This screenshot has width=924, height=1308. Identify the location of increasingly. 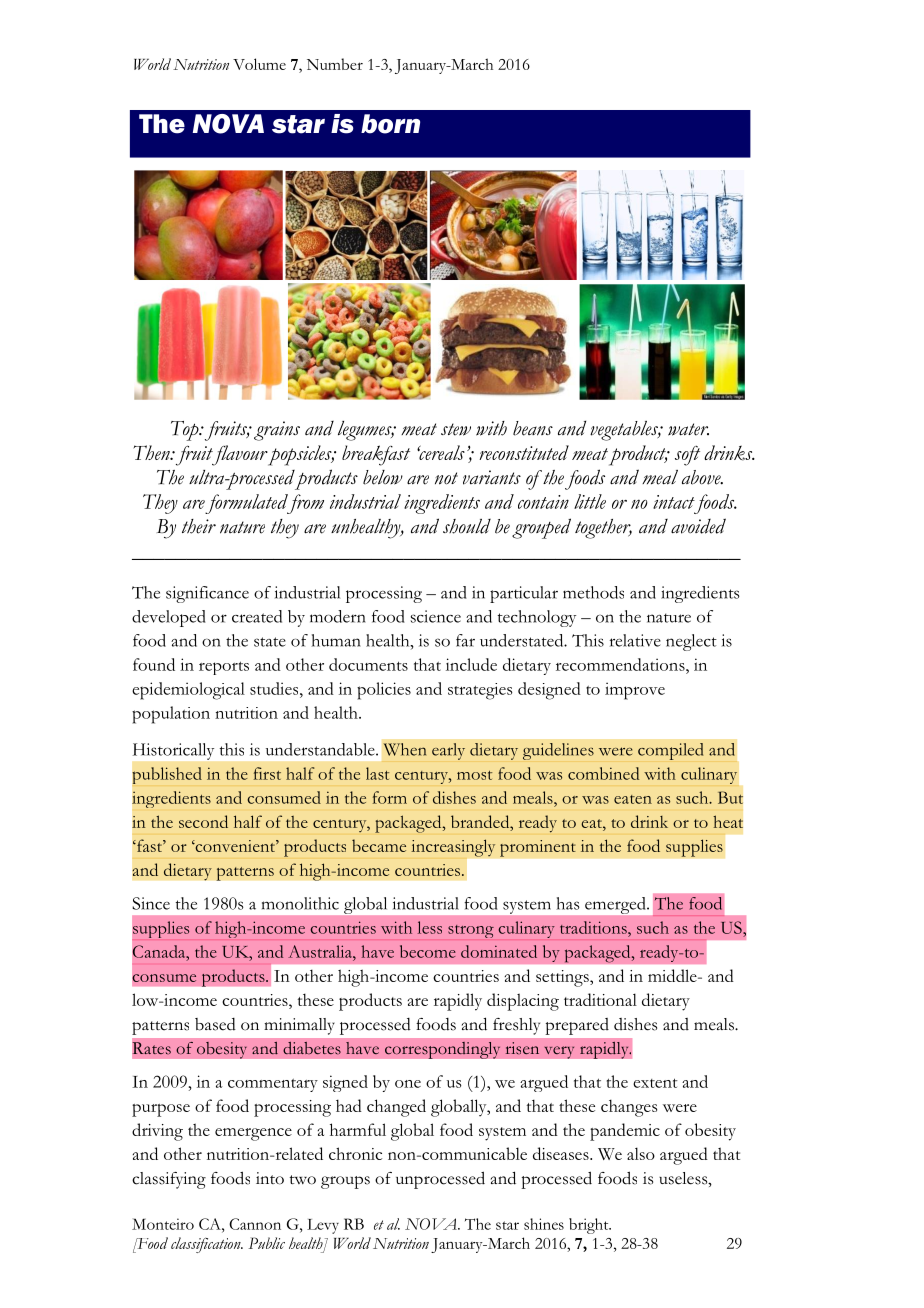
(453, 848).
